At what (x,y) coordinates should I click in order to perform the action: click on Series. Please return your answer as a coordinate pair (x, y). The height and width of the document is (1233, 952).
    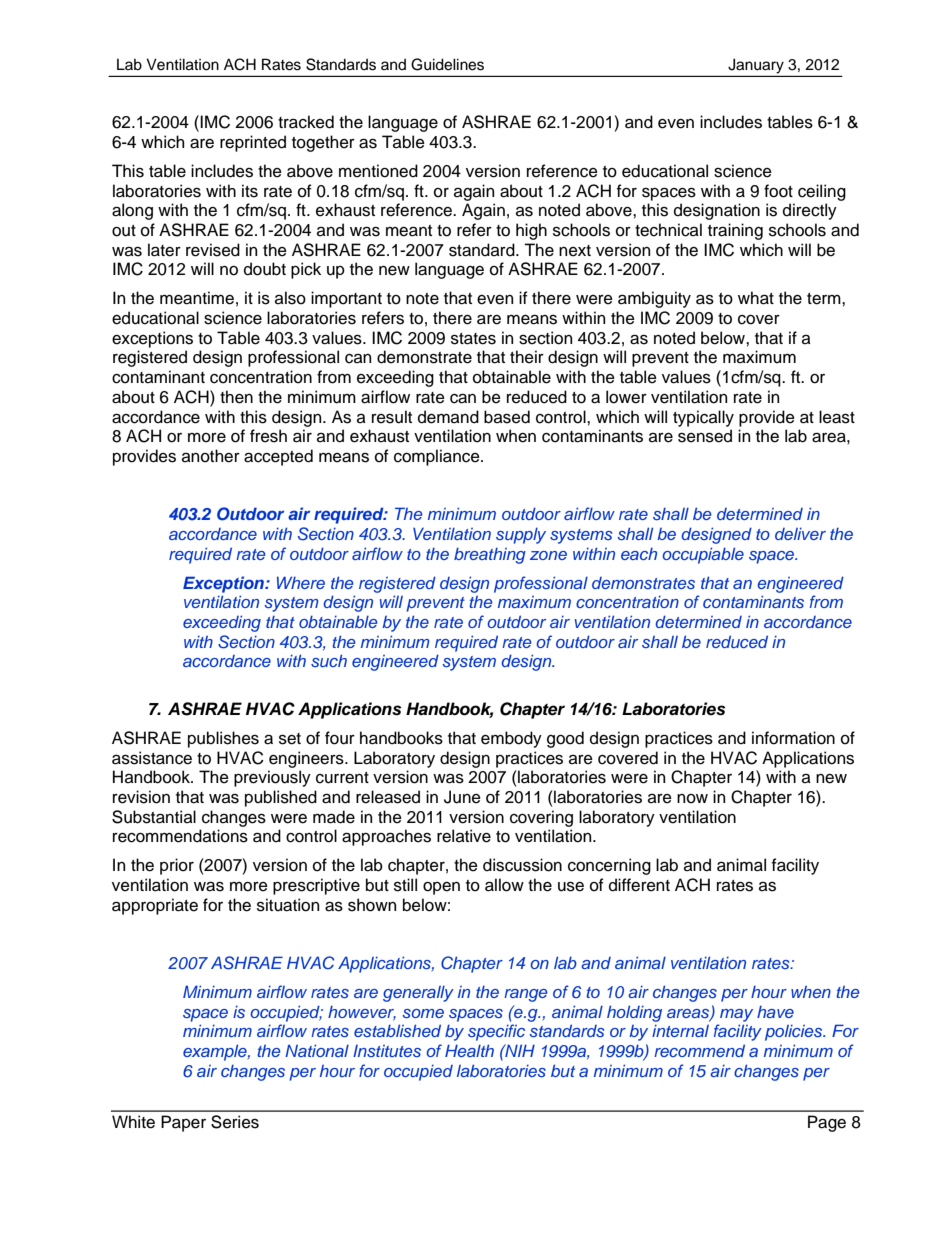
    Looking at the image, I should click on (235, 1122).
